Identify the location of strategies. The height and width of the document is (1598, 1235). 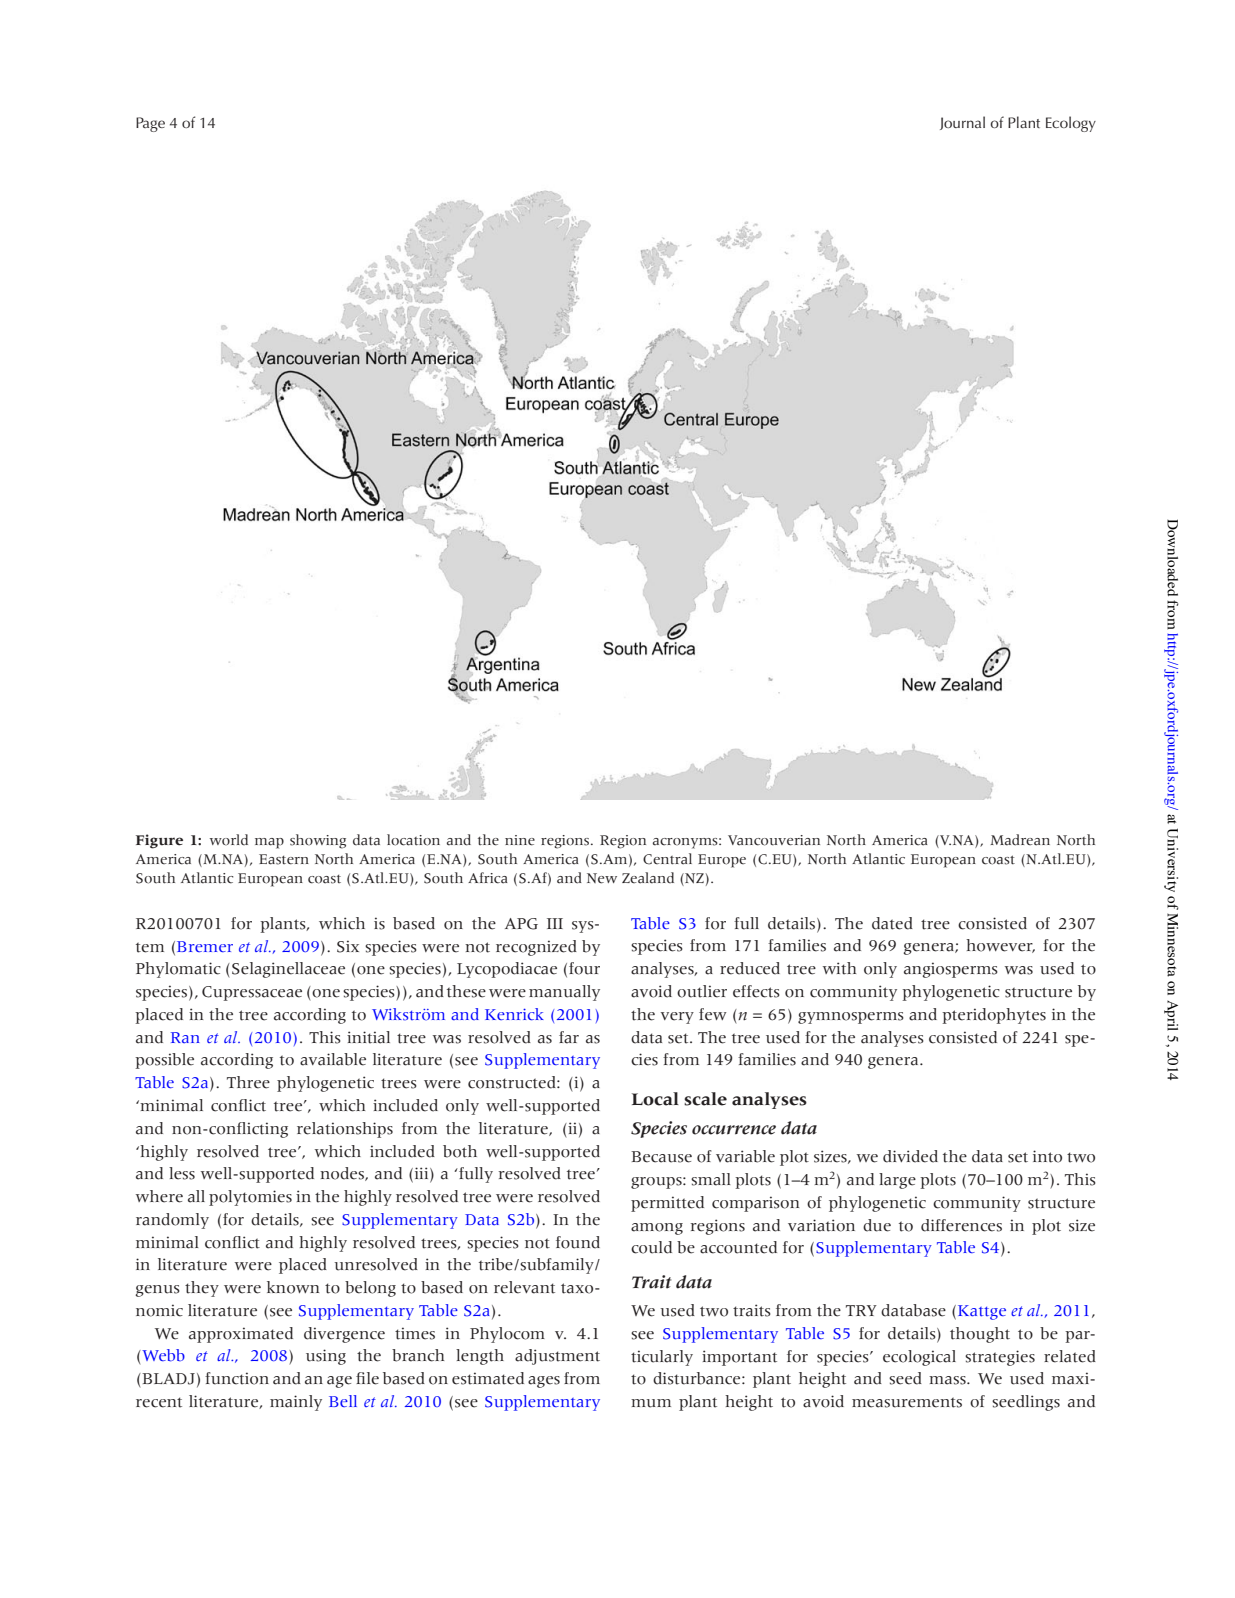
(1000, 1358).
